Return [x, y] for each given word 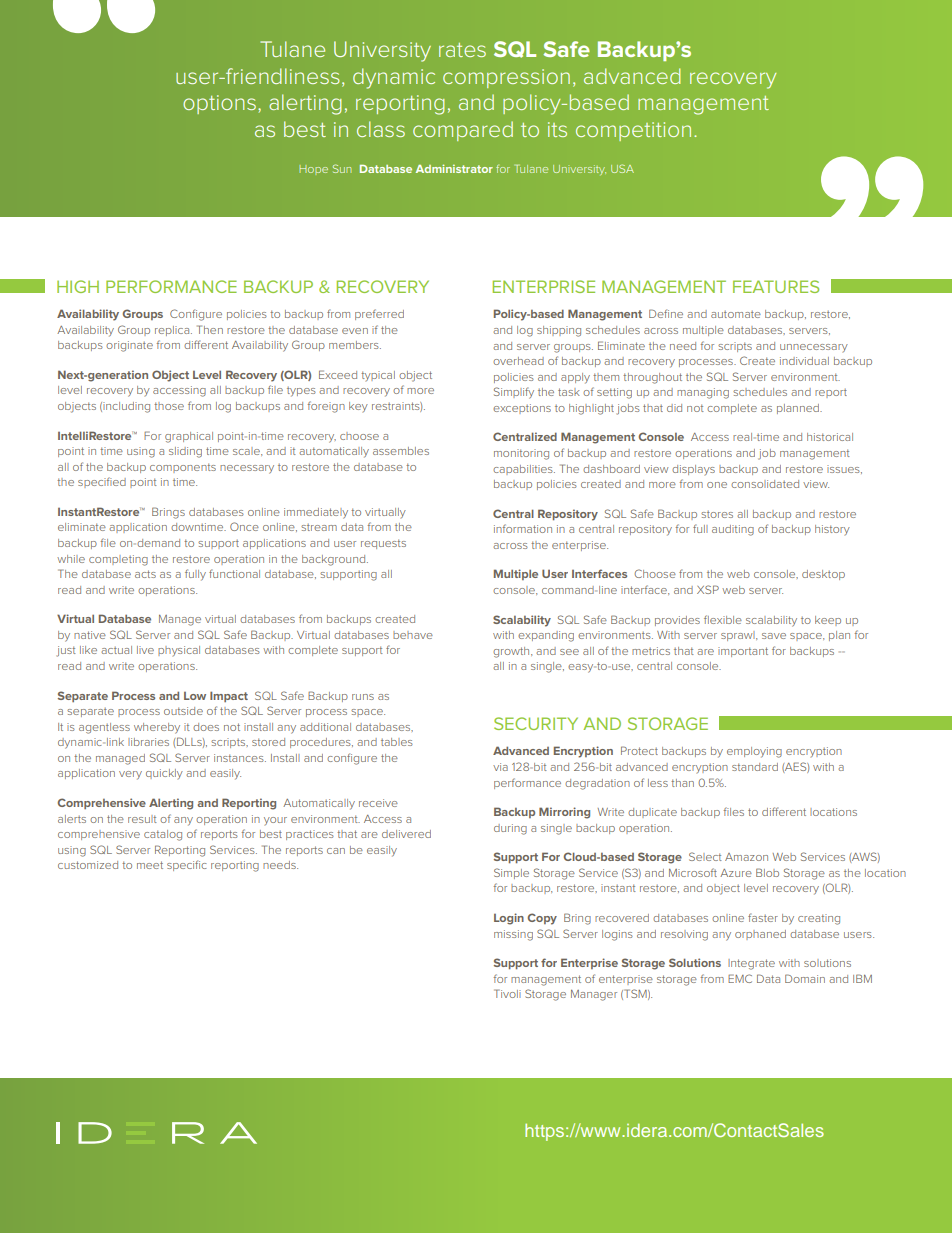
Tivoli [507, 993]
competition [633, 131]
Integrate [751, 964]
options [219, 104]
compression [506, 78]
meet [150, 865]
